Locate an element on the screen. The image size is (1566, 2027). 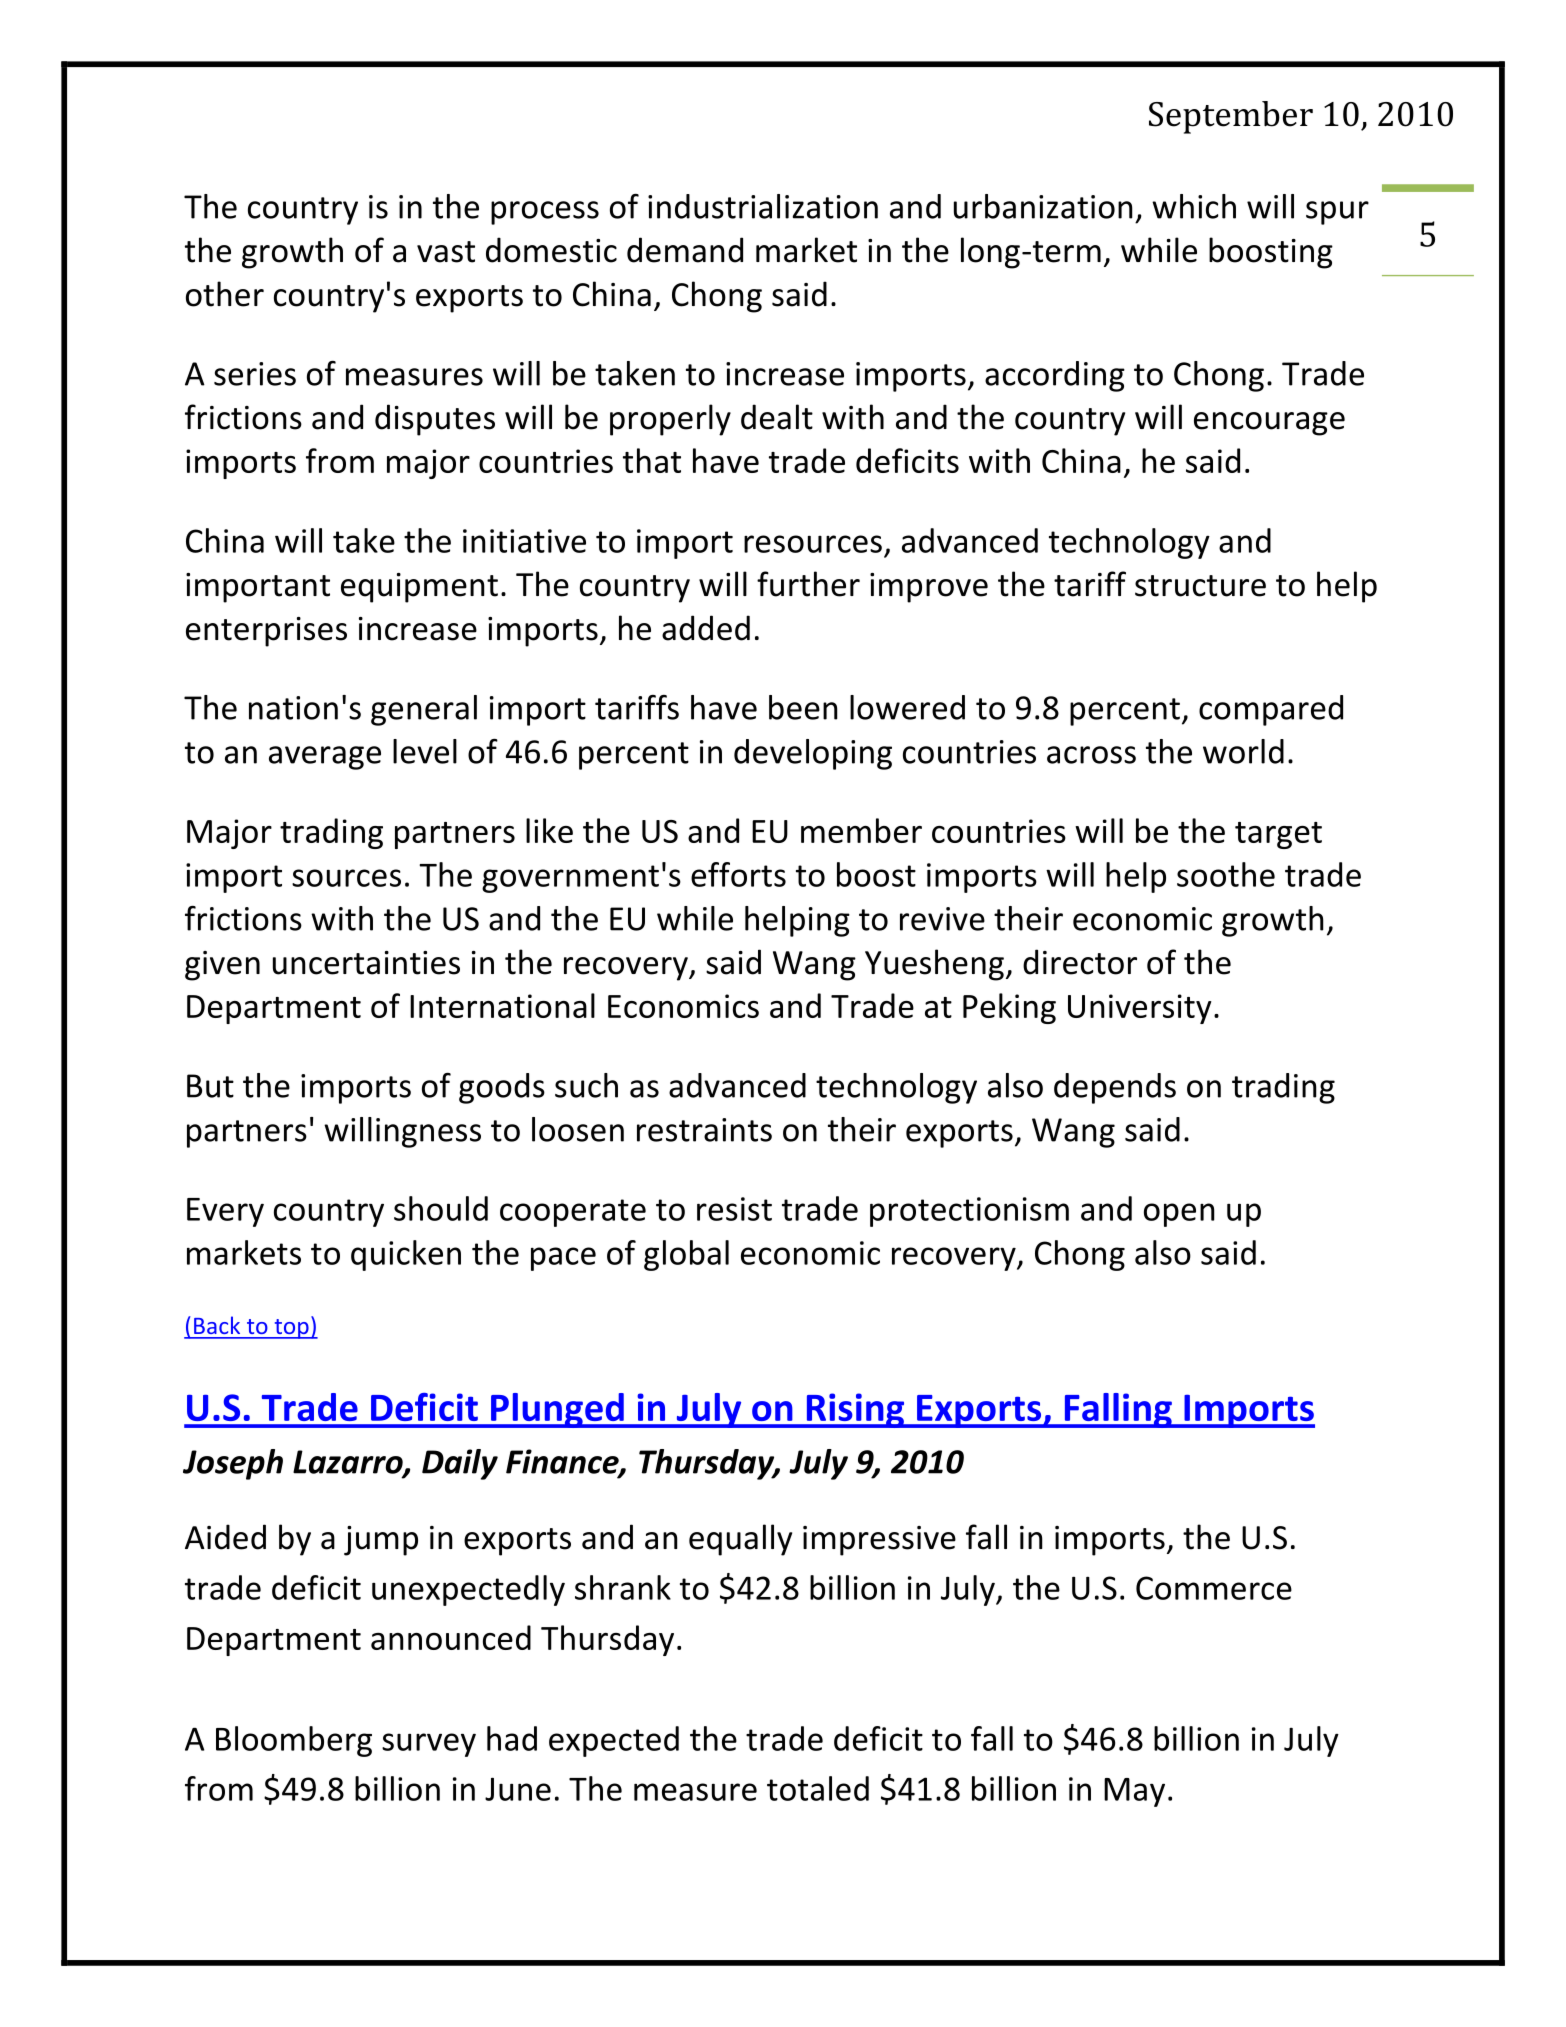
efforts is located at coordinates (738, 874).
